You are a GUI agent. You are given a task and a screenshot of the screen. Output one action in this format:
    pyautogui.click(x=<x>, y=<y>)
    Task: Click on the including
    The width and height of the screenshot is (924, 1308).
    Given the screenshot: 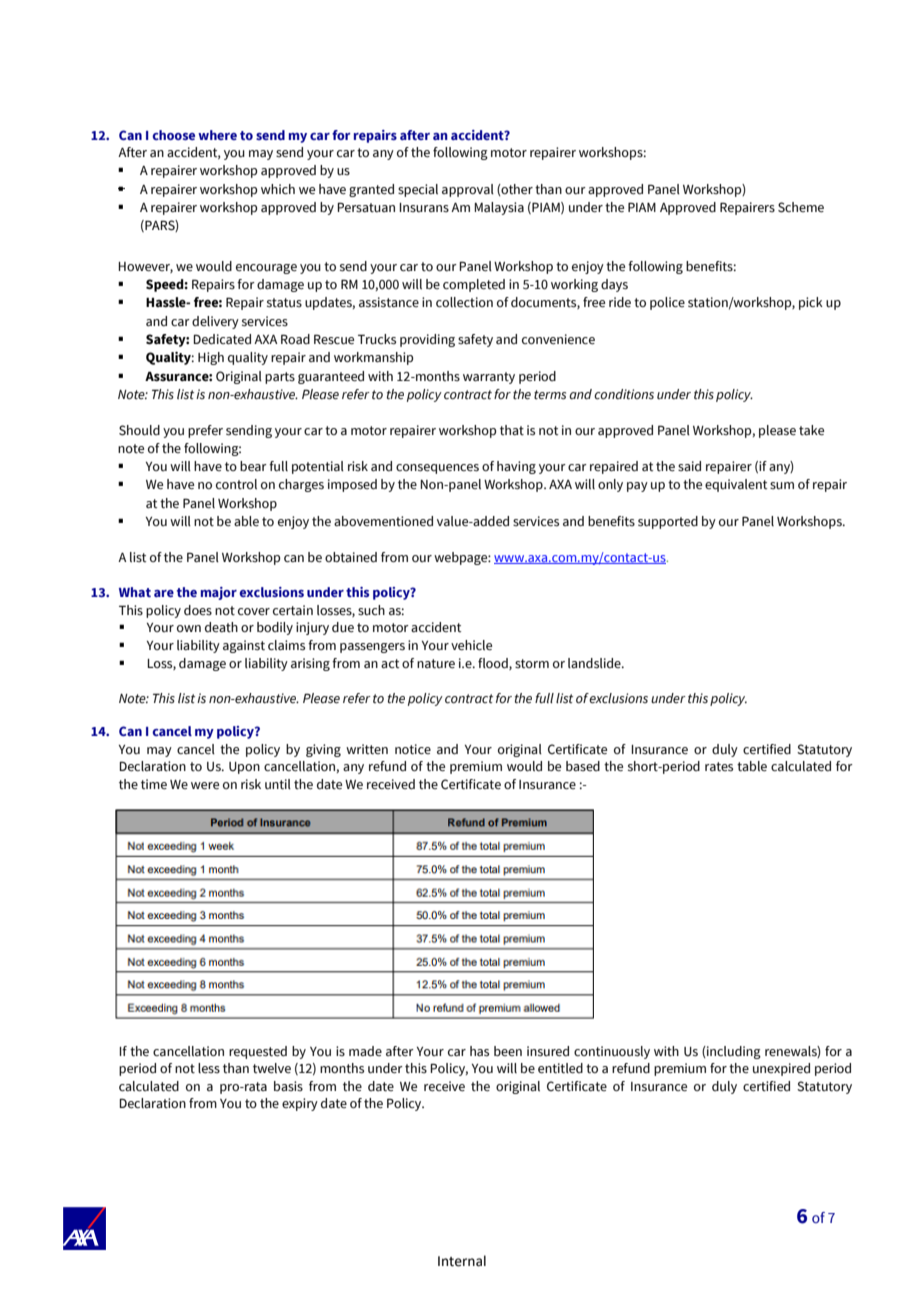 What is the action you would take?
    pyautogui.click(x=733, y=1052)
